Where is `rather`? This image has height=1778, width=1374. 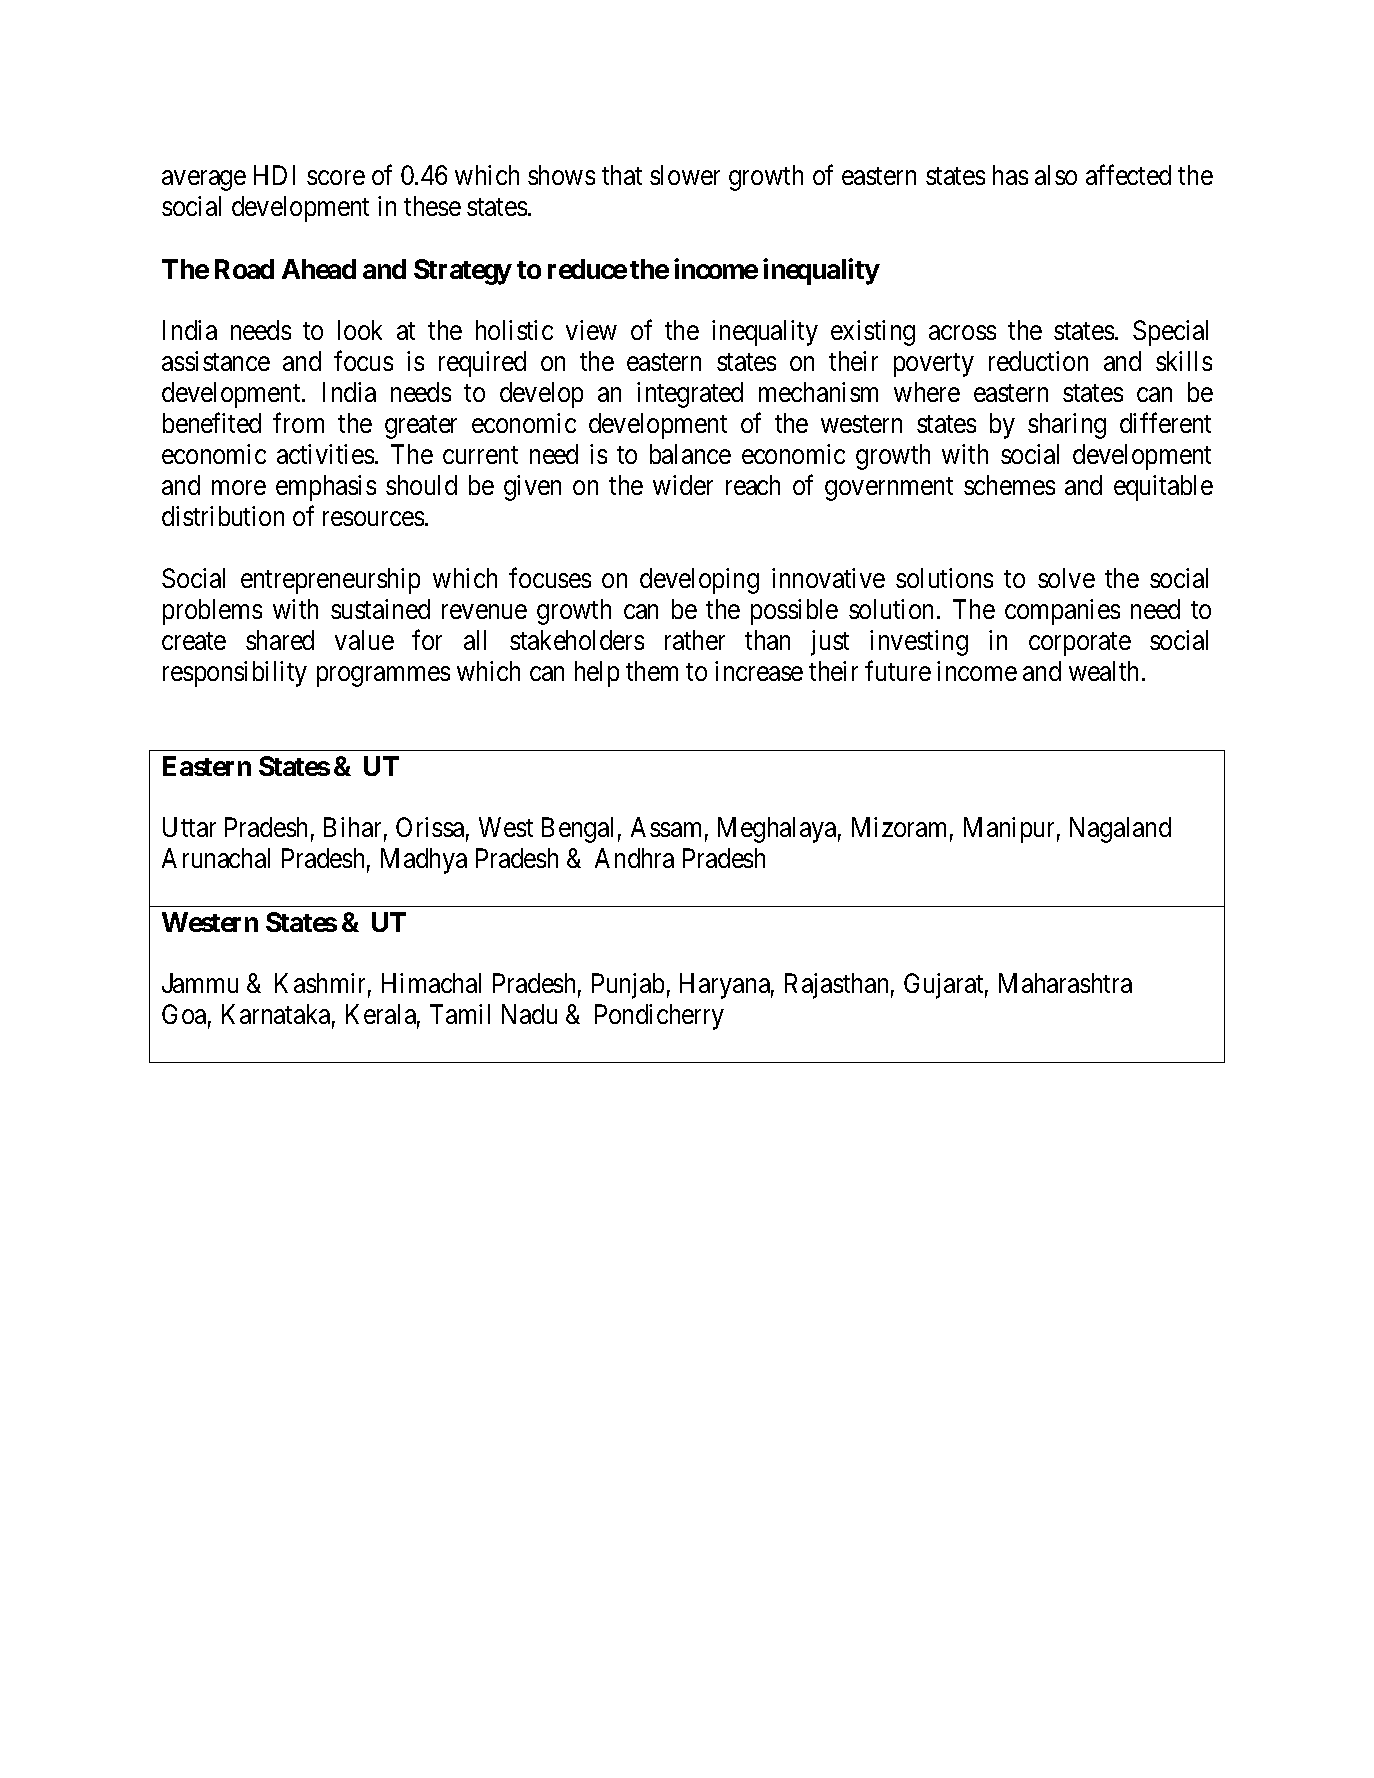
rather is located at coordinates (695, 640).
